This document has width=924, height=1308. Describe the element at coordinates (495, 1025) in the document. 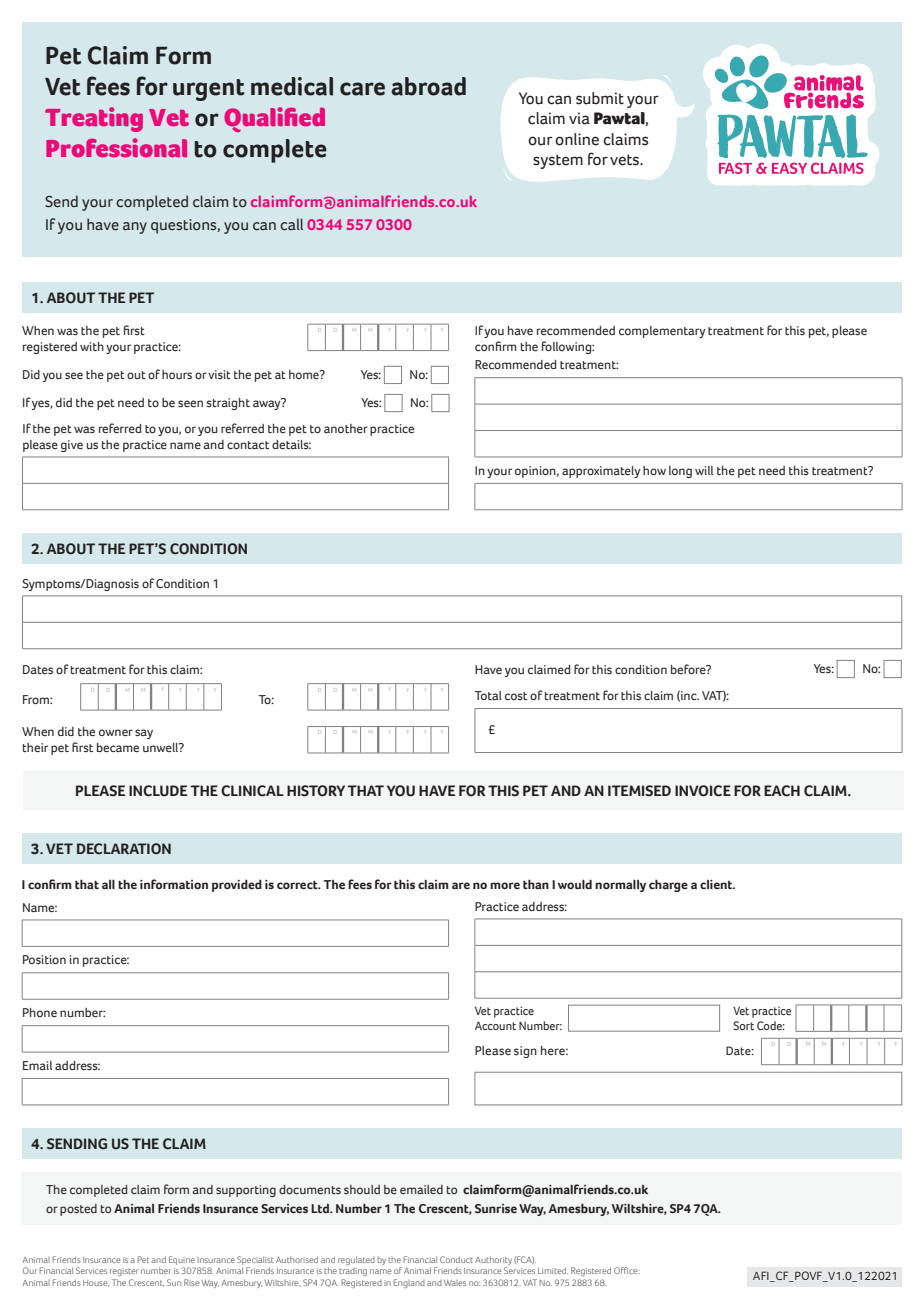

I see `Account` at that location.
